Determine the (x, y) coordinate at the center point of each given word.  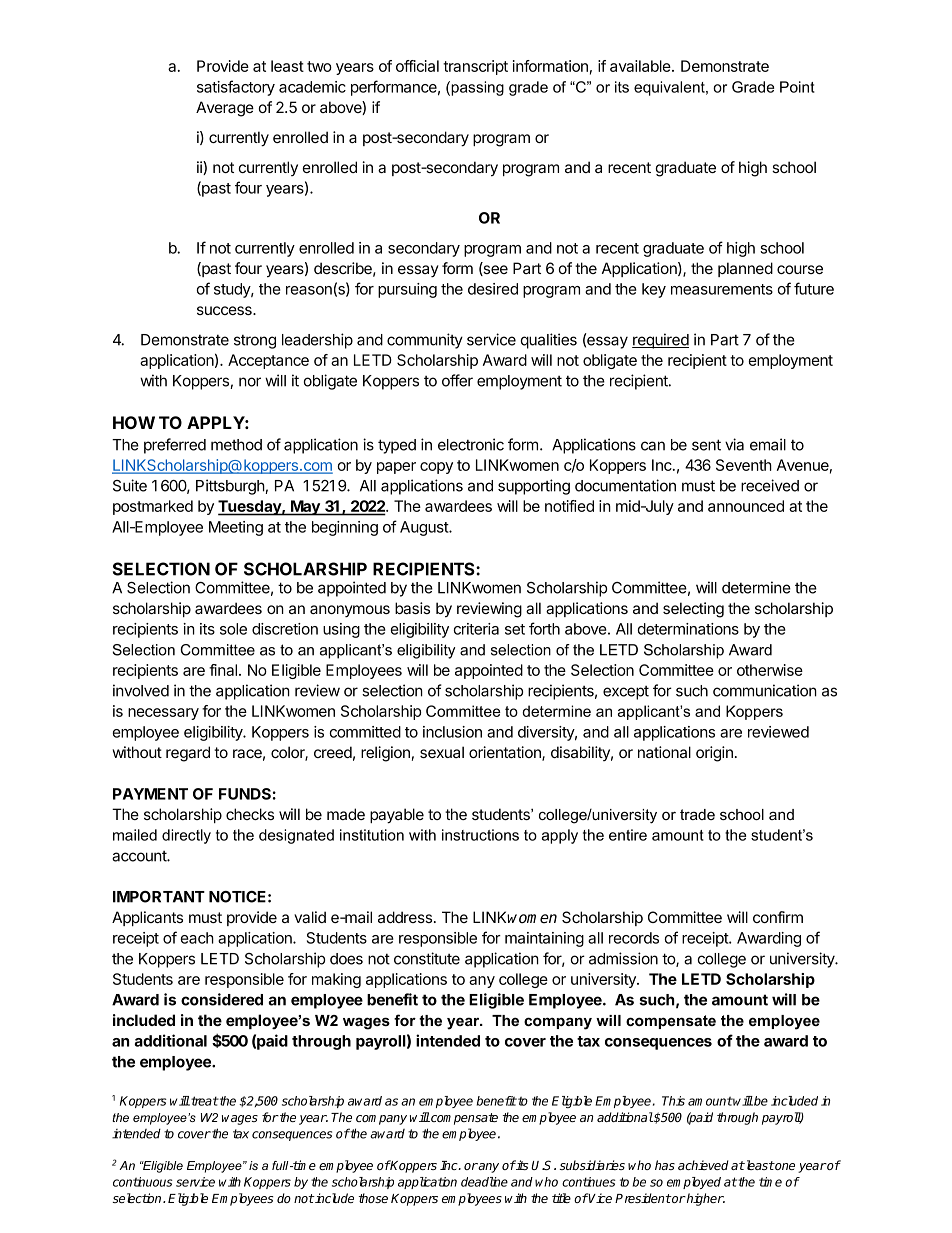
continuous (143, 1182)
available (641, 66)
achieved (703, 1165)
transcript (475, 67)
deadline (484, 1182)
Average (225, 109)
